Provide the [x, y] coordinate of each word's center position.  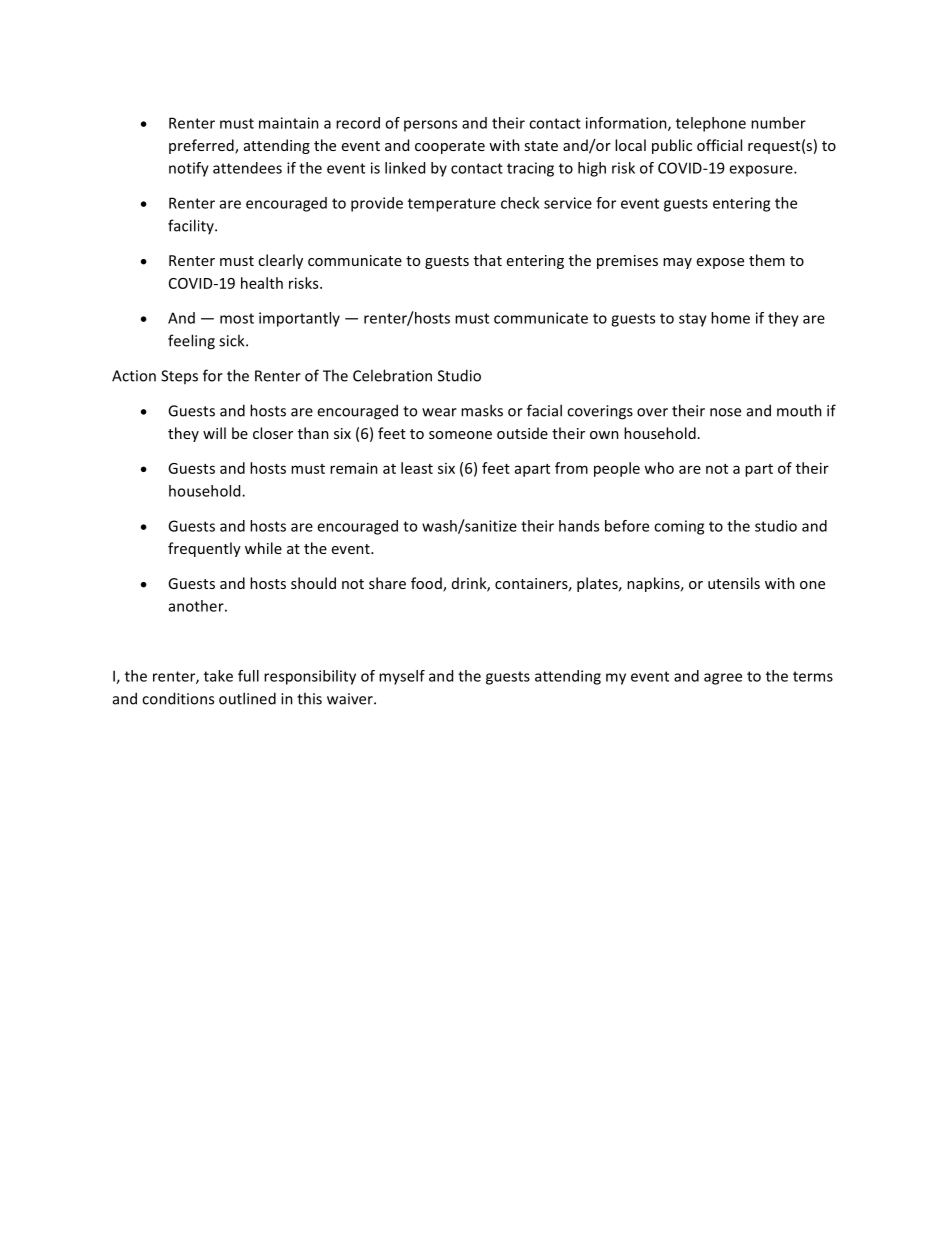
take [218, 676]
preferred [202, 146]
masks [482, 410]
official [719, 145]
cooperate [450, 147]
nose [725, 412]
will [214, 433]
